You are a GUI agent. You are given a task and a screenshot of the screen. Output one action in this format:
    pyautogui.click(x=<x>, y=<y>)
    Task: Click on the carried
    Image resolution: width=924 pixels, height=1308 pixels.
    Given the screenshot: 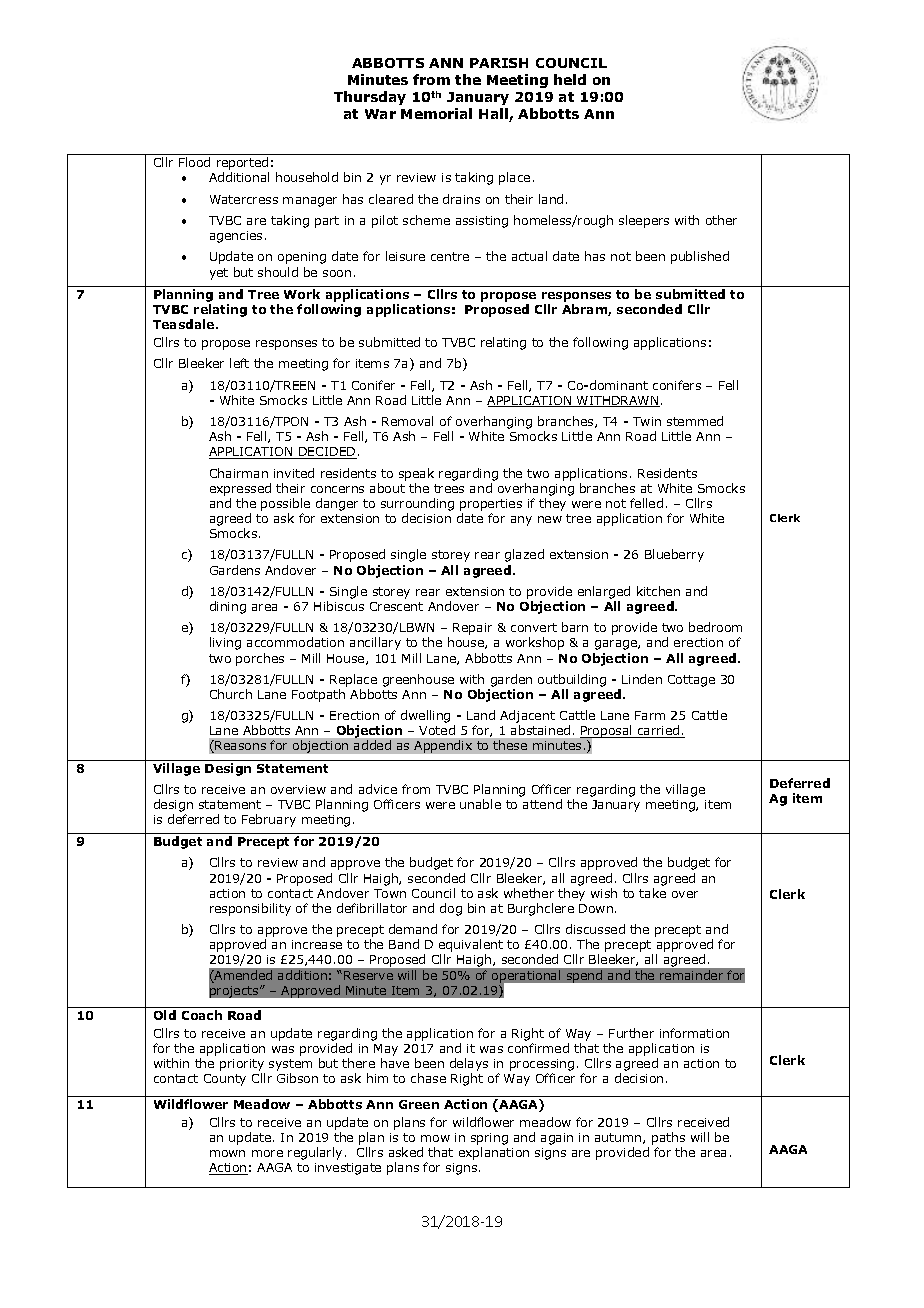 What is the action you would take?
    pyautogui.click(x=659, y=731)
